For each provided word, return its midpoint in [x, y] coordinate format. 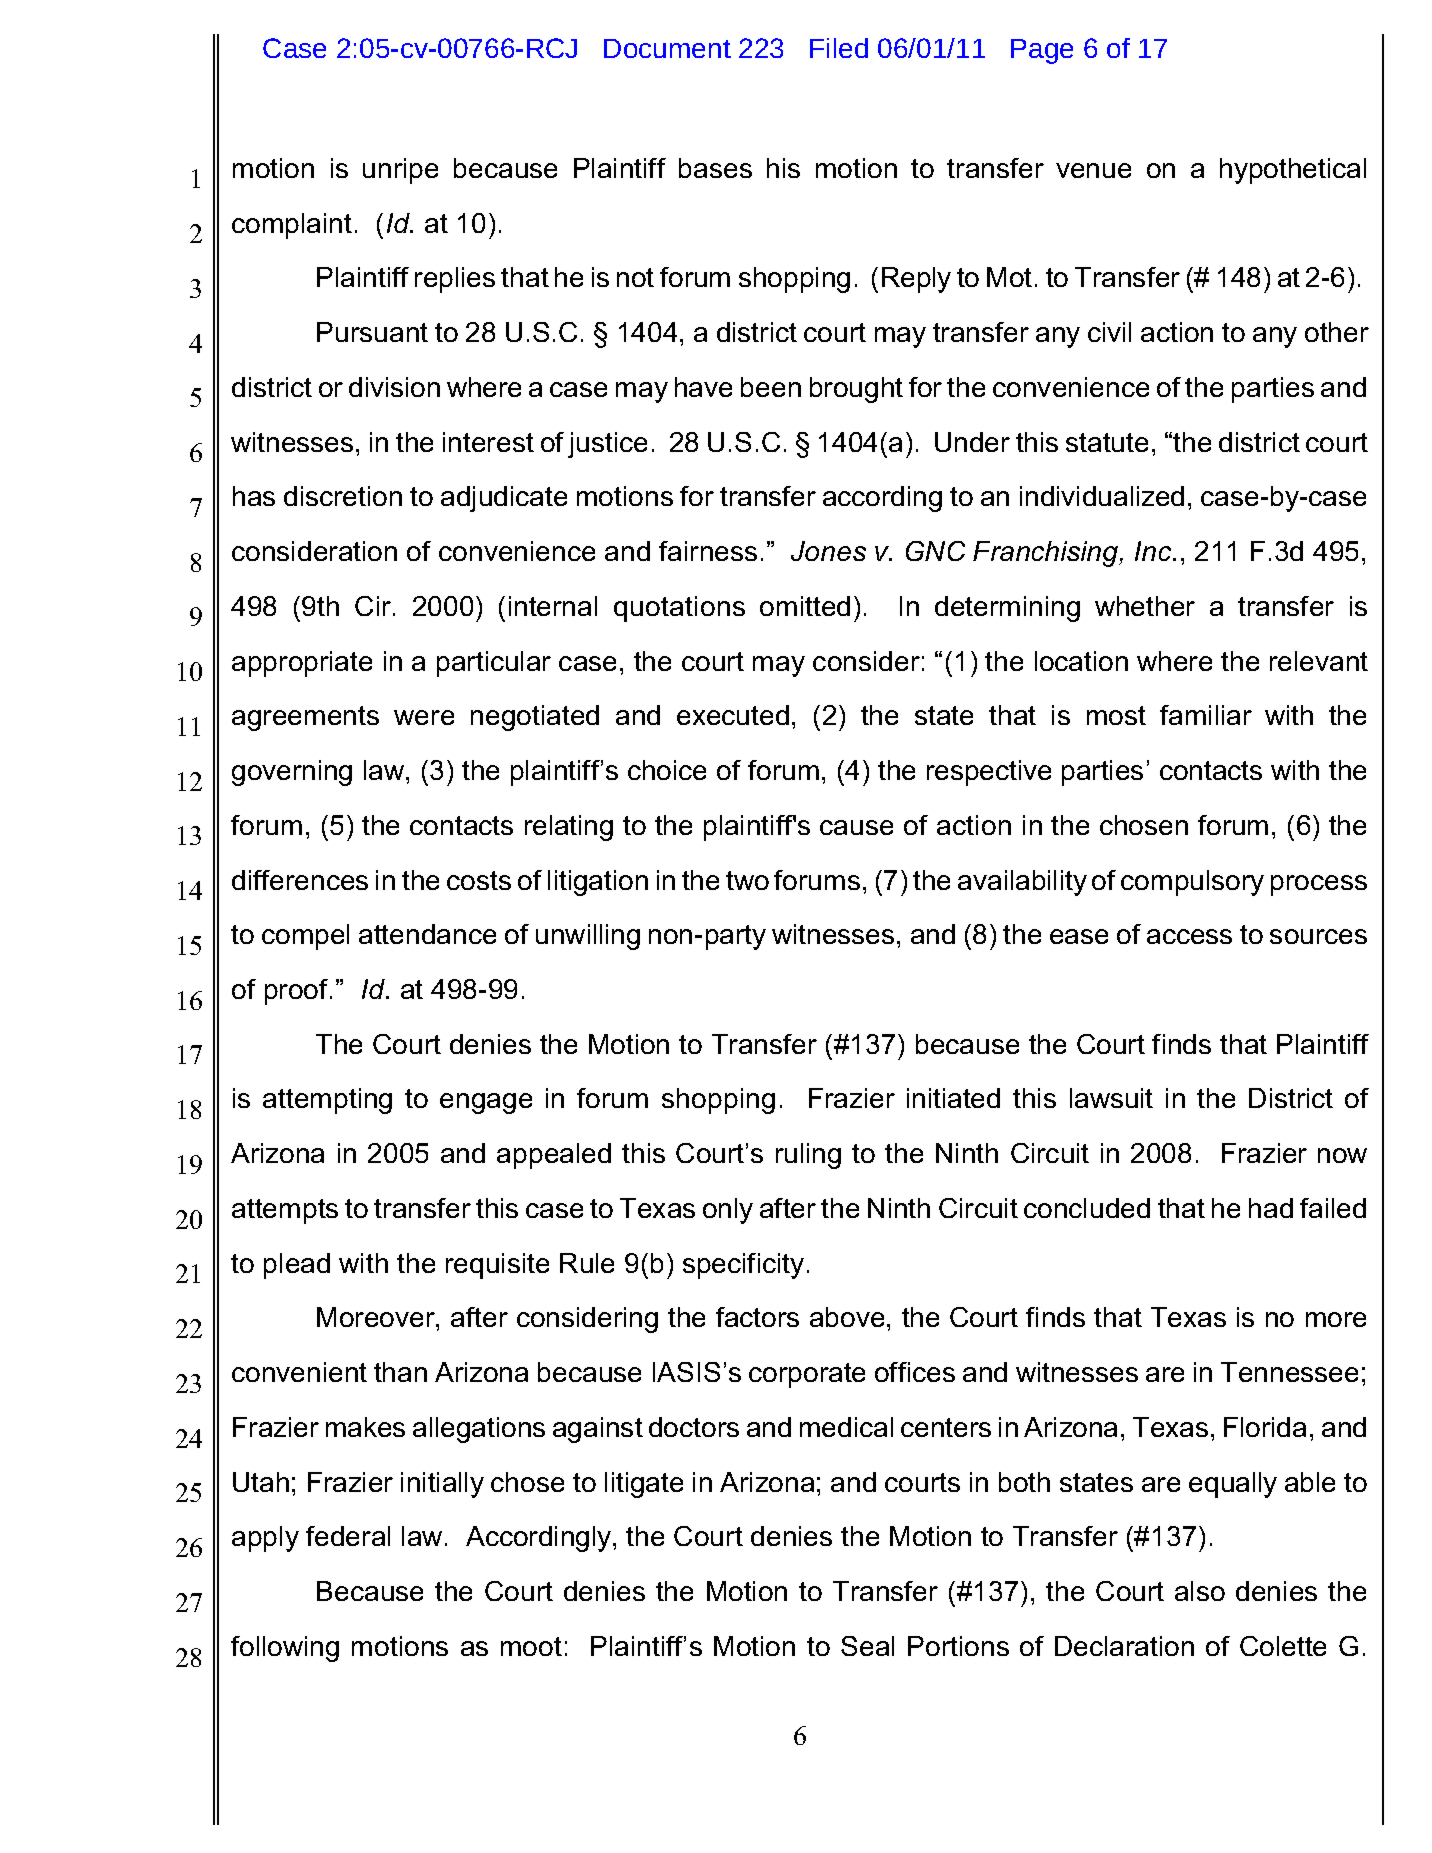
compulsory [1192, 883]
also [1200, 1591]
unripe [400, 171]
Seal [867, 1646]
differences [300, 880]
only [728, 1211]
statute [1107, 442]
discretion [343, 496]
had [1271, 1208]
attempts [285, 1211]
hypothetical [1293, 171]
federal [348, 1536]
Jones [828, 551]
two [747, 880]
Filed [839, 48]
